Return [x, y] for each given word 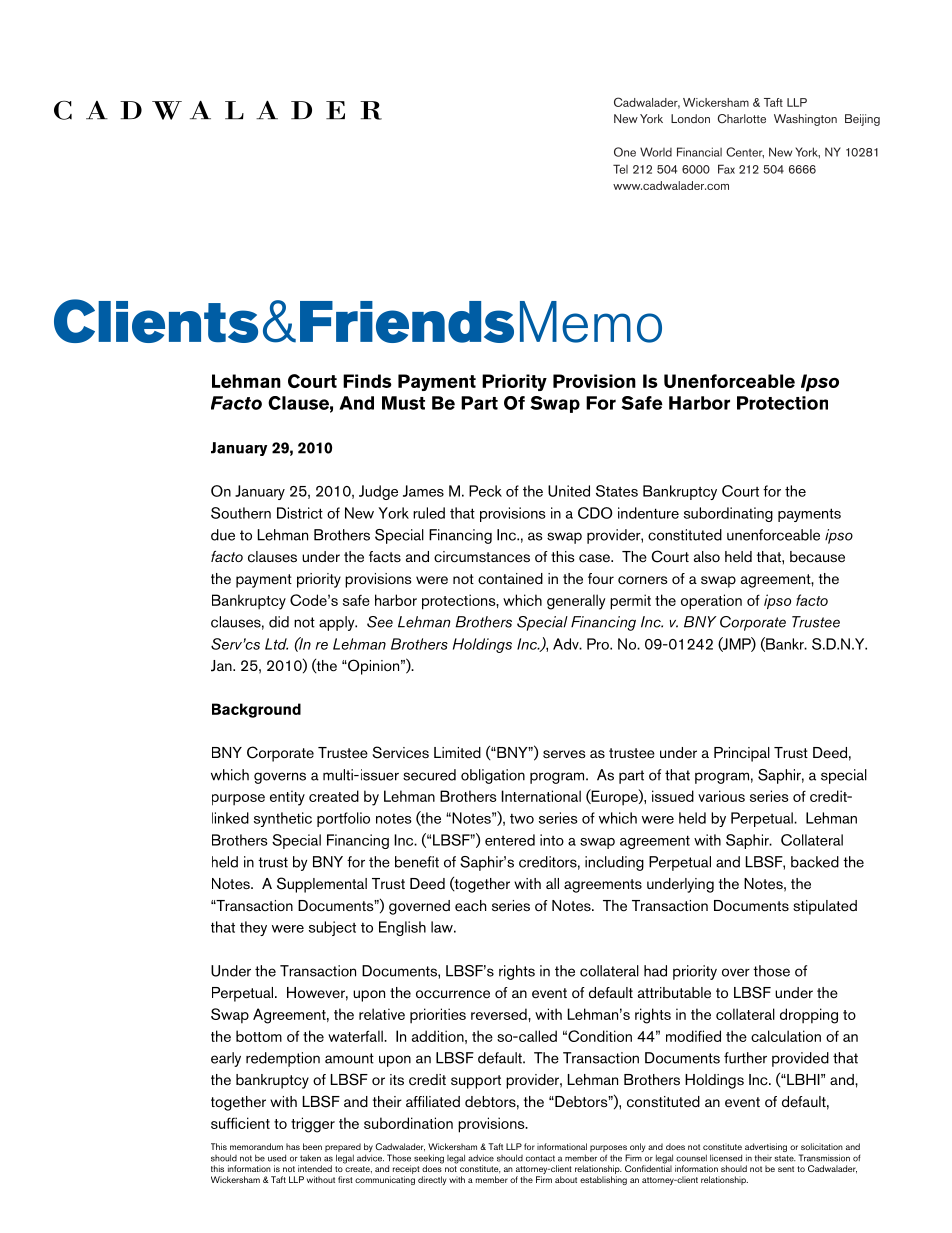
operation [711, 602]
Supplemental [322, 885]
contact [540, 1158]
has [293, 1146]
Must [403, 403]
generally [576, 602]
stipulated [825, 907]
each [470, 906]
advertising [766, 1149]
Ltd [276, 644]
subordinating [728, 514]
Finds [367, 381]
